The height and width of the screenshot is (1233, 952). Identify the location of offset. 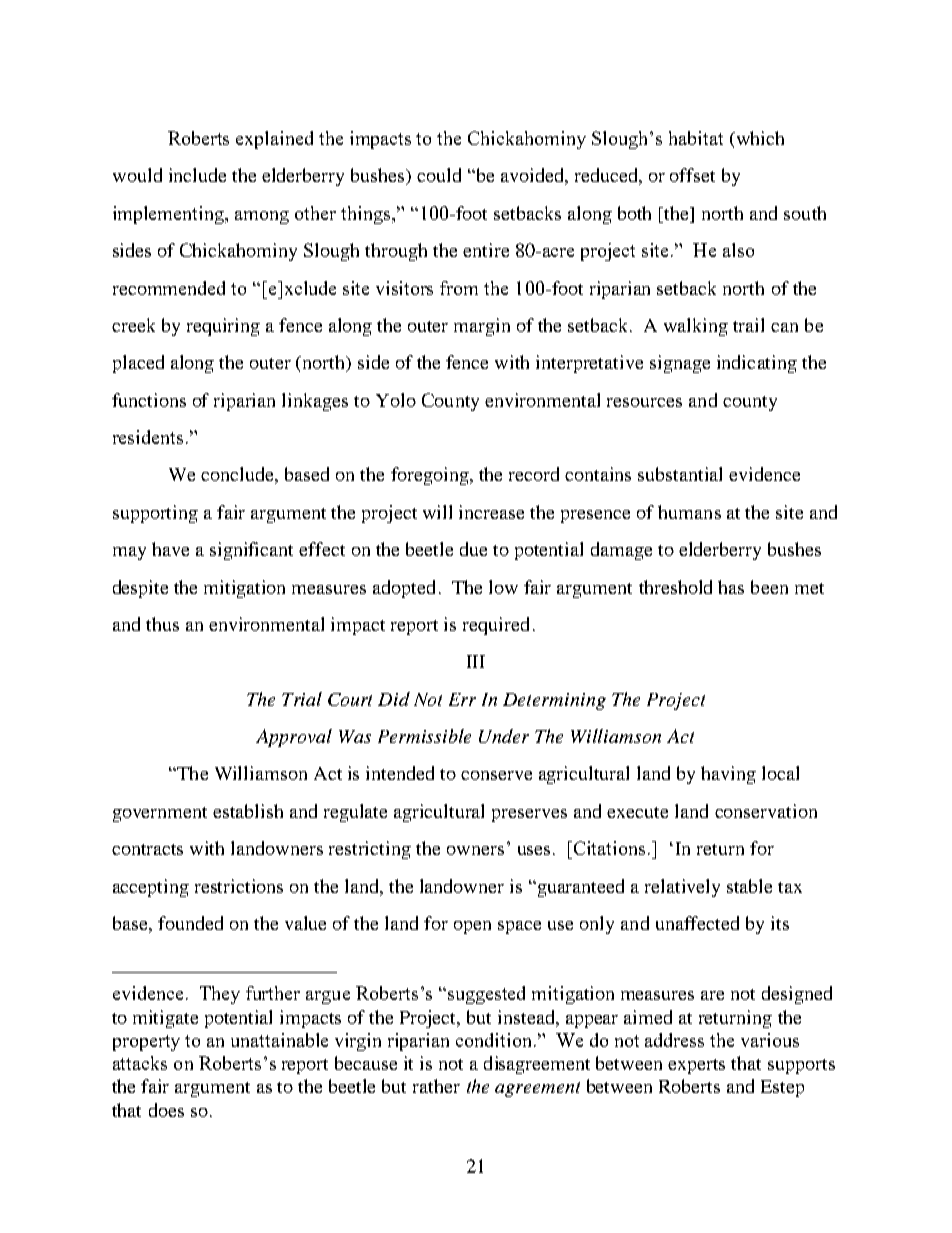
(692, 175).
